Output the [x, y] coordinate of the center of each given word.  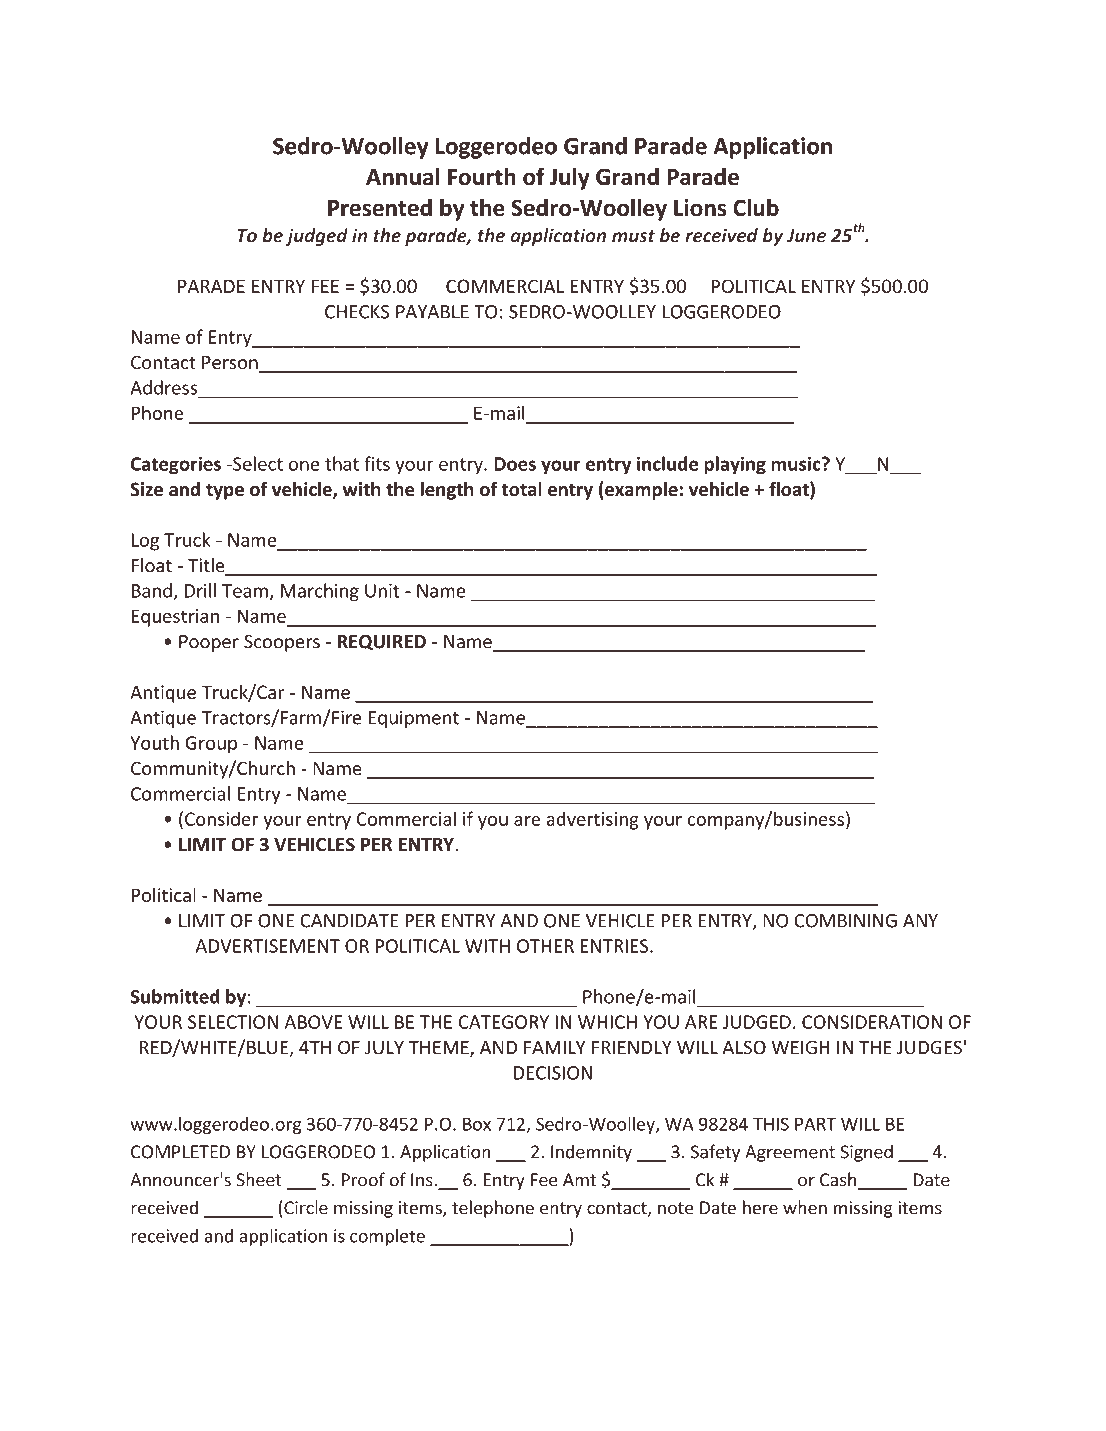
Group [211, 745]
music [797, 463]
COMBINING [845, 921]
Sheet [259, 1179]
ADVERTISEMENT [267, 946]
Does [515, 464]
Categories [176, 465]
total [522, 489]
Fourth [482, 176]
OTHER [545, 946]
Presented [380, 207]
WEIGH [800, 1047]
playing [735, 465]
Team [245, 591]
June [806, 236]
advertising [593, 820]
